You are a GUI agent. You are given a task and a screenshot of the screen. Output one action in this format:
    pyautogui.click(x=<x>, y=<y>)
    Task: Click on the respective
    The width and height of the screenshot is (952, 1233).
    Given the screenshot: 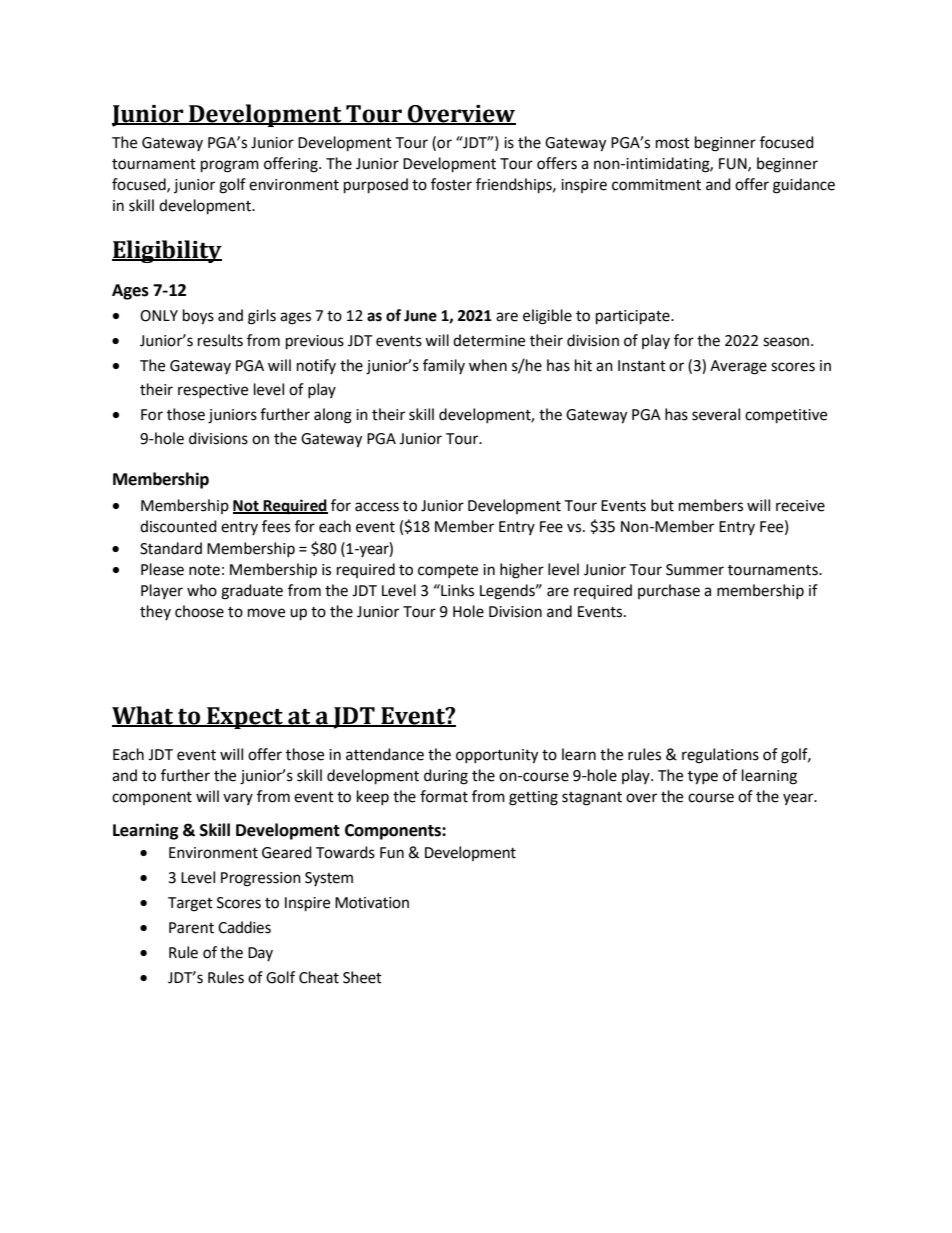 What is the action you would take?
    pyautogui.click(x=213, y=391)
